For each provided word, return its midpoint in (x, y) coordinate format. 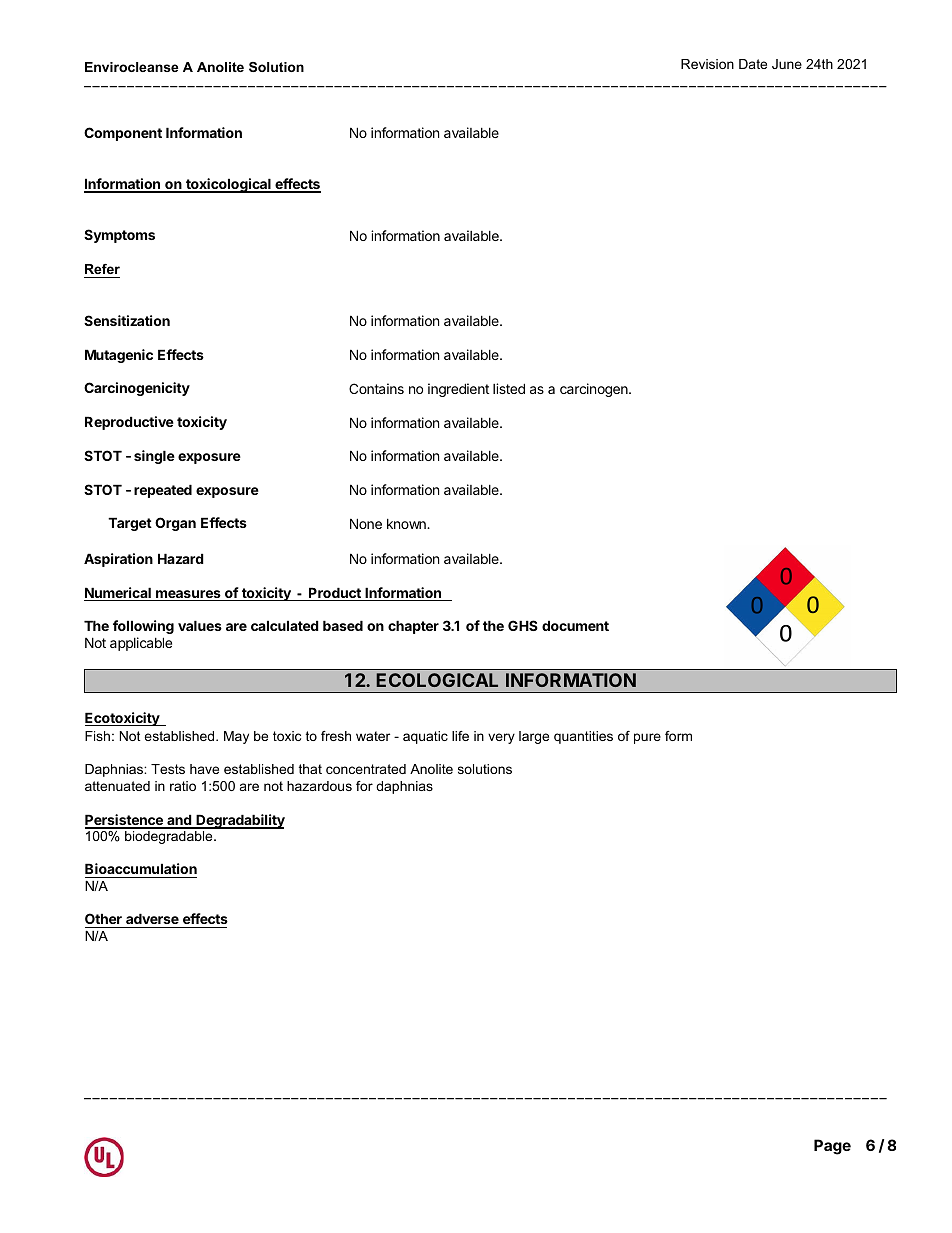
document (575, 625)
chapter (413, 627)
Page (832, 1147)
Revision (707, 64)
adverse (152, 918)
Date (753, 64)
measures (188, 595)
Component (123, 134)
